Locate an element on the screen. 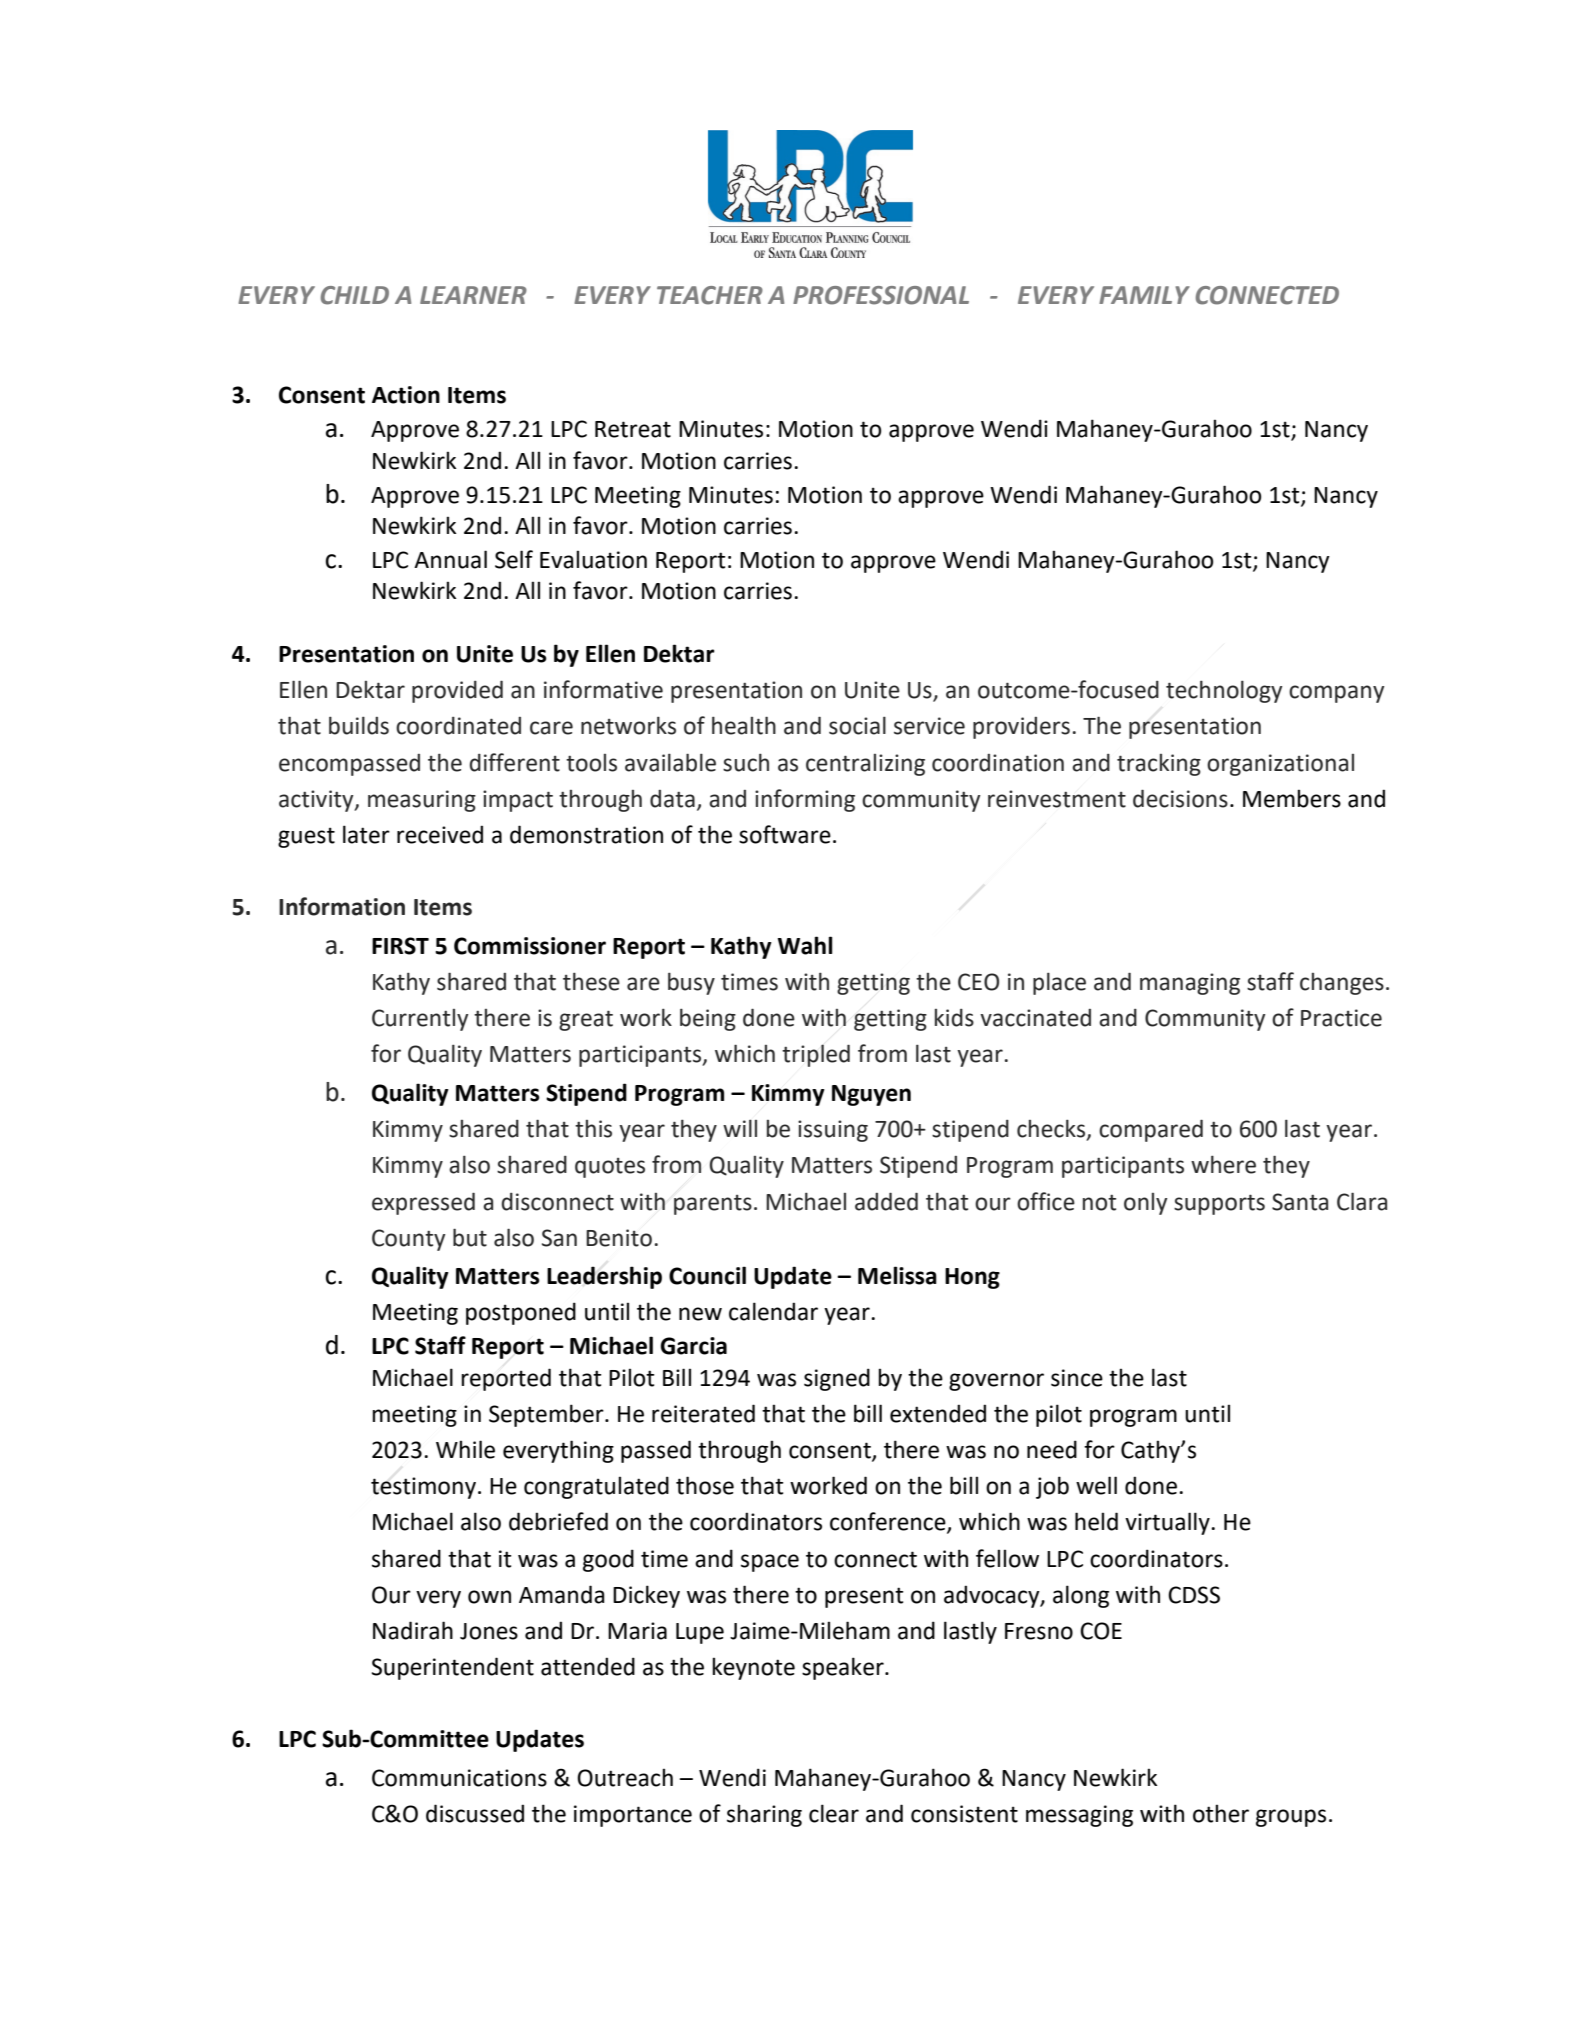 The height and width of the screenshot is (2040, 1577). provided is located at coordinates (457, 691).
